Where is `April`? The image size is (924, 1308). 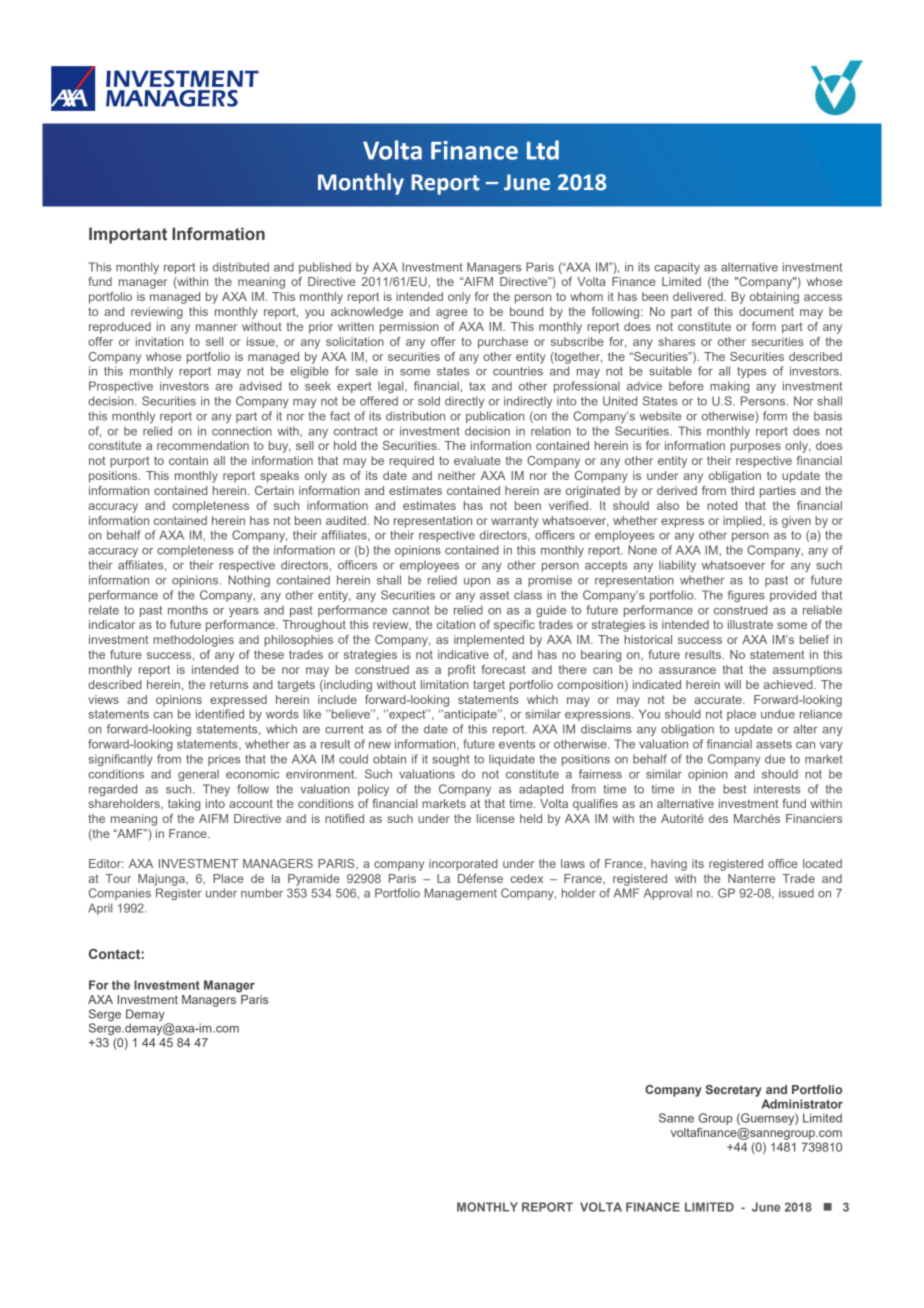
April is located at coordinates (100, 909).
